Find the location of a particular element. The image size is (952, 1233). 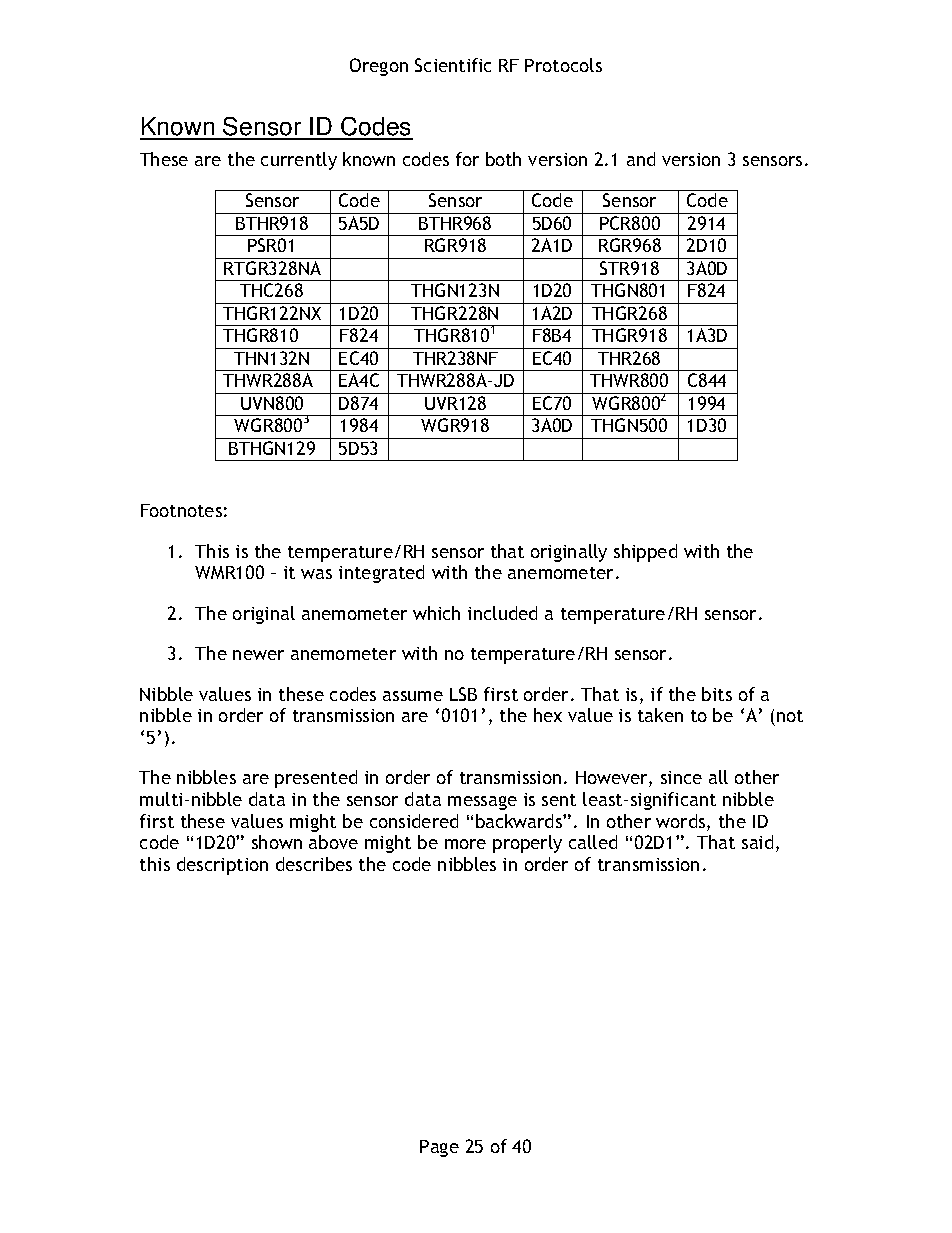

shipped is located at coordinates (645, 553).
